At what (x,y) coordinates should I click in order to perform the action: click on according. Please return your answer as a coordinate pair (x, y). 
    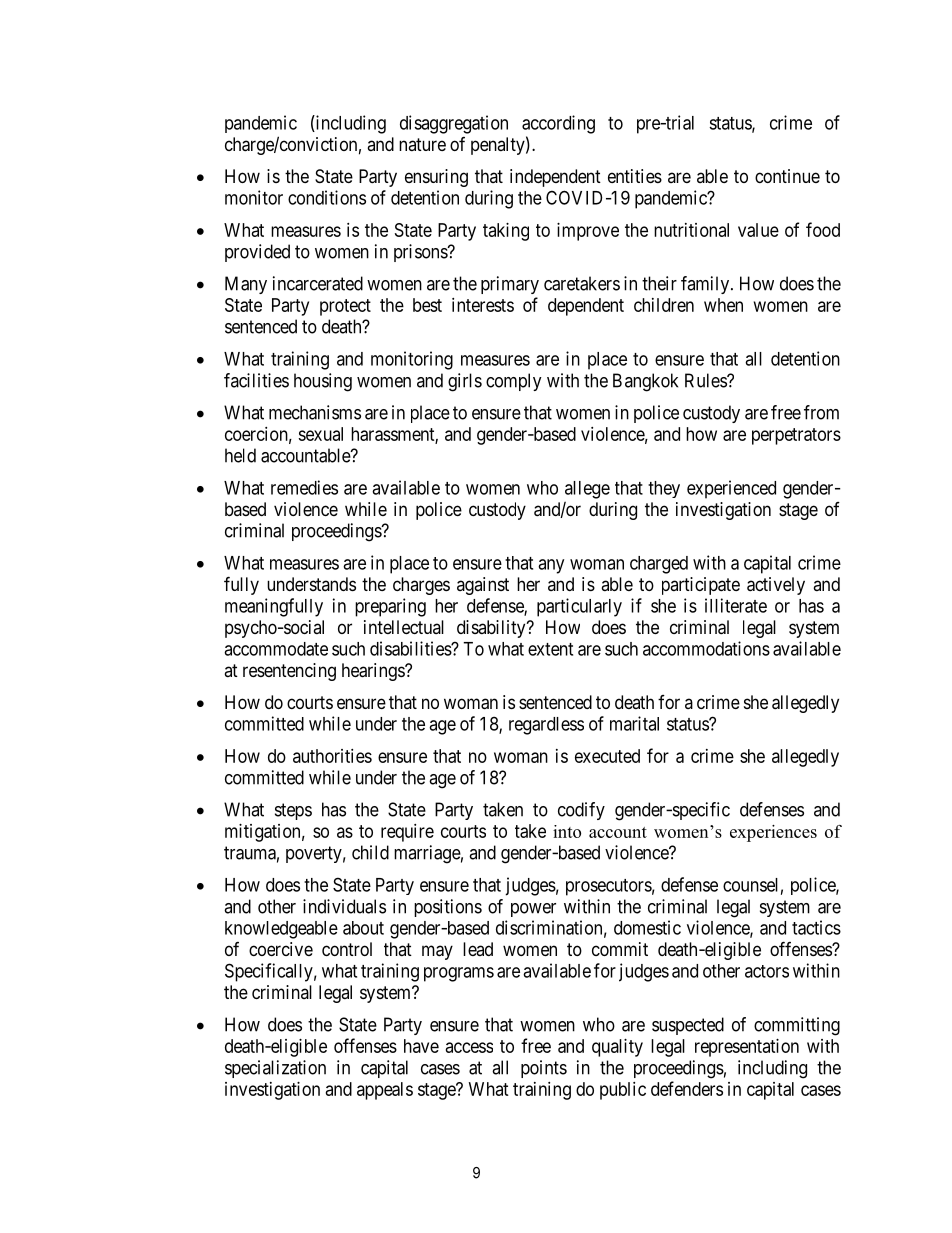
    Looking at the image, I should click on (558, 124).
